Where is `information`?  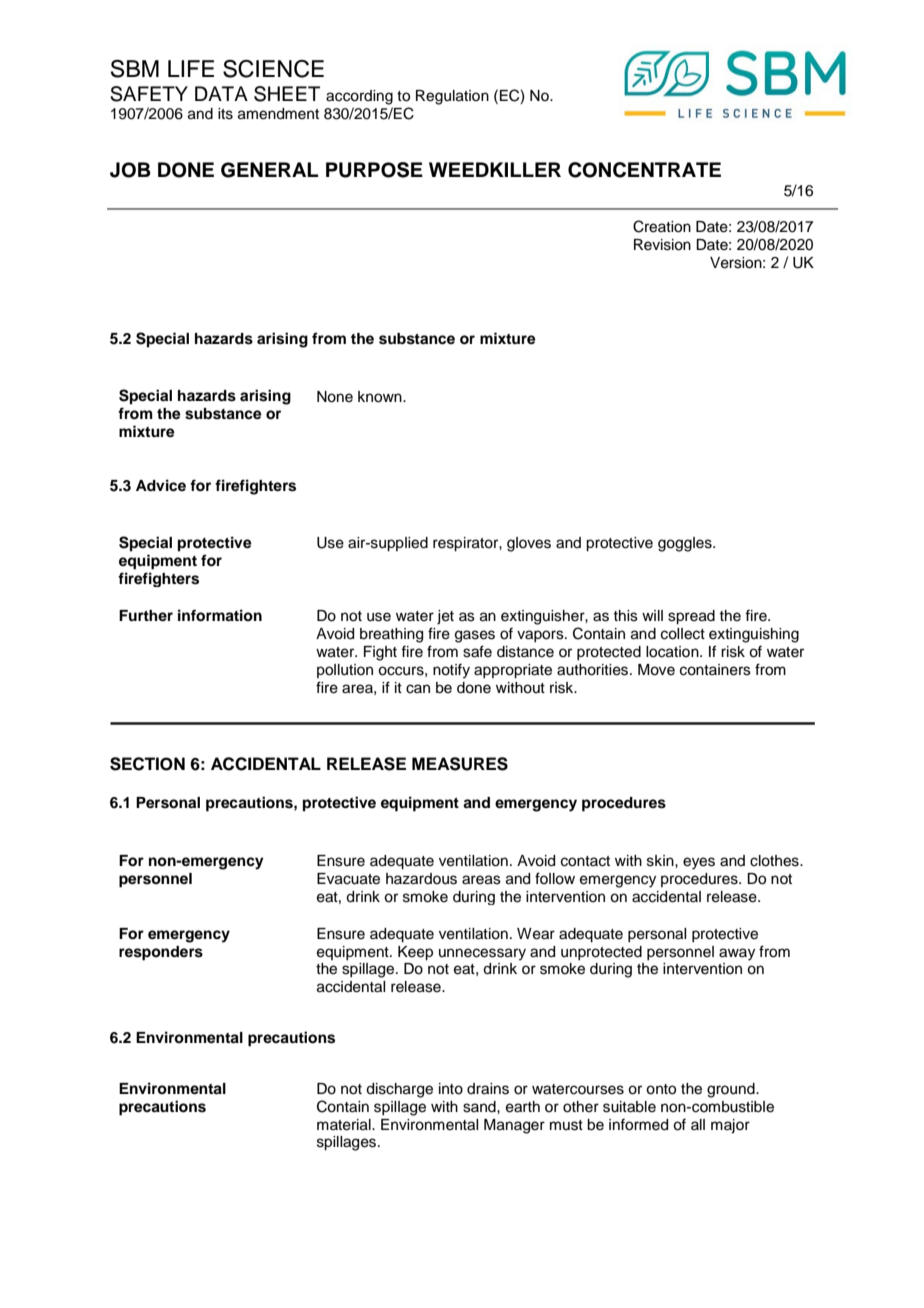 information is located at coordinates (220, 615).
